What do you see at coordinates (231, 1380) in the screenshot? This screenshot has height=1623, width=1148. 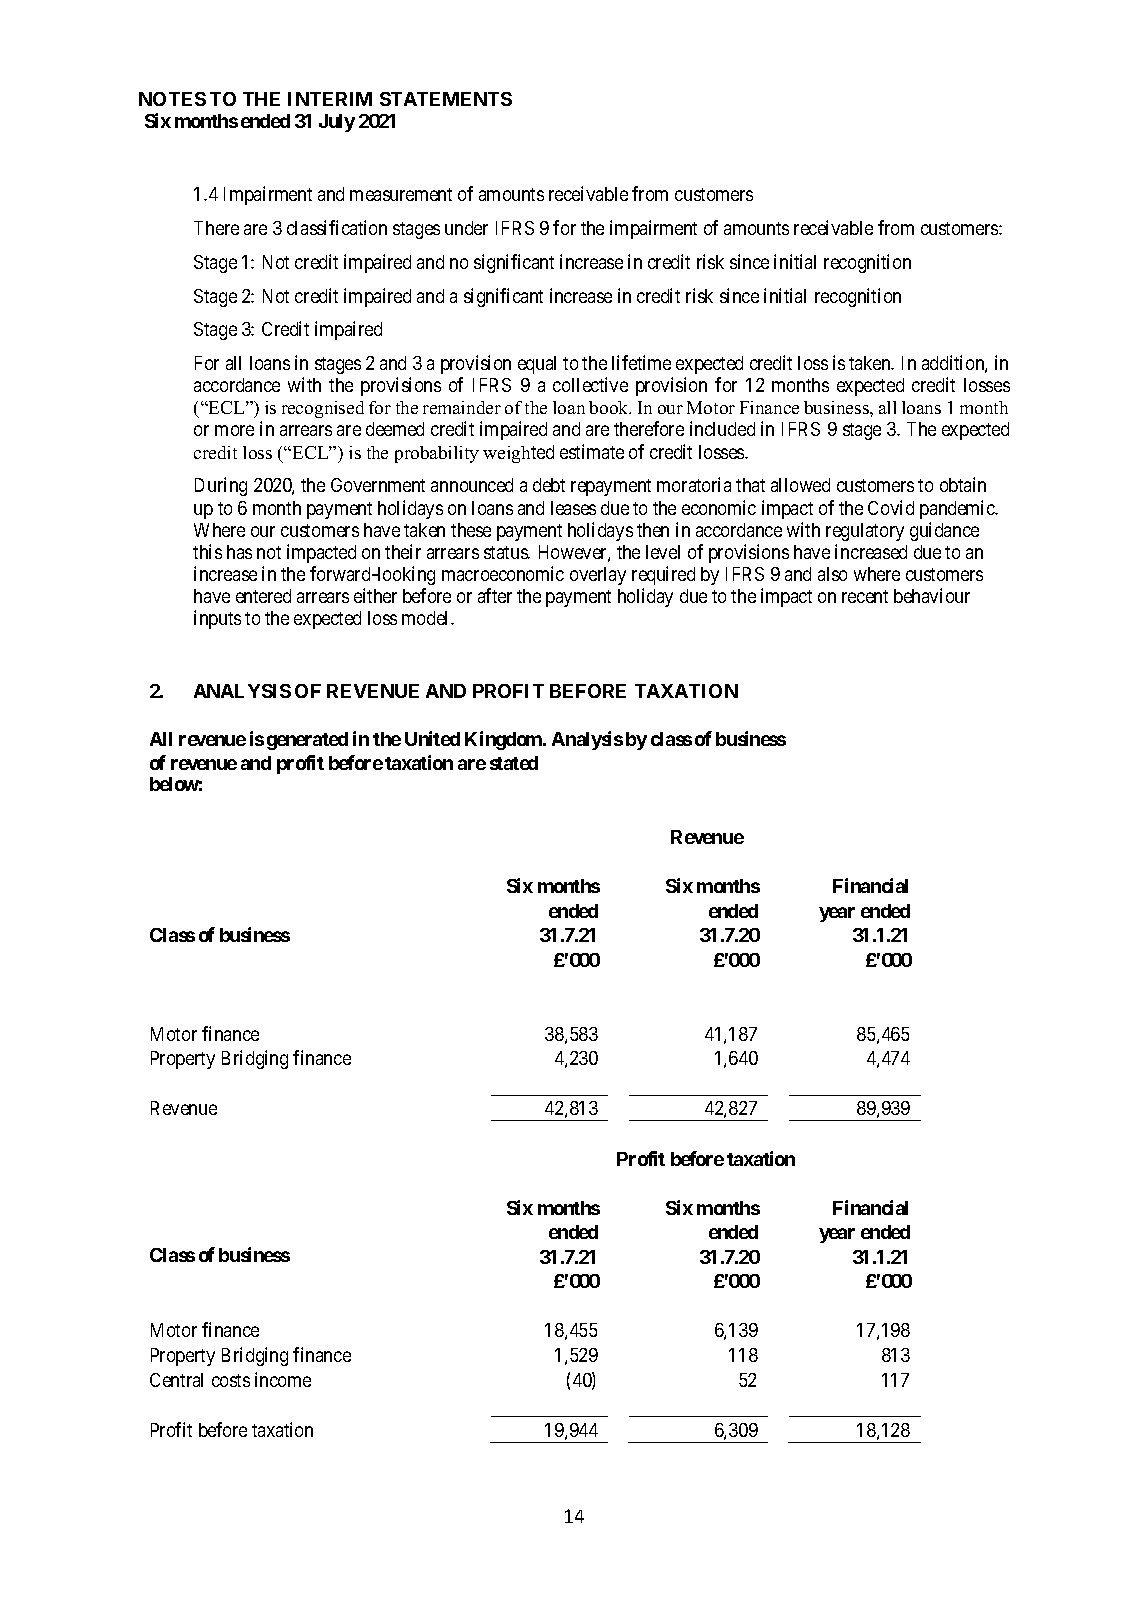 I see `costs` at bounding box center [231, 1380].
